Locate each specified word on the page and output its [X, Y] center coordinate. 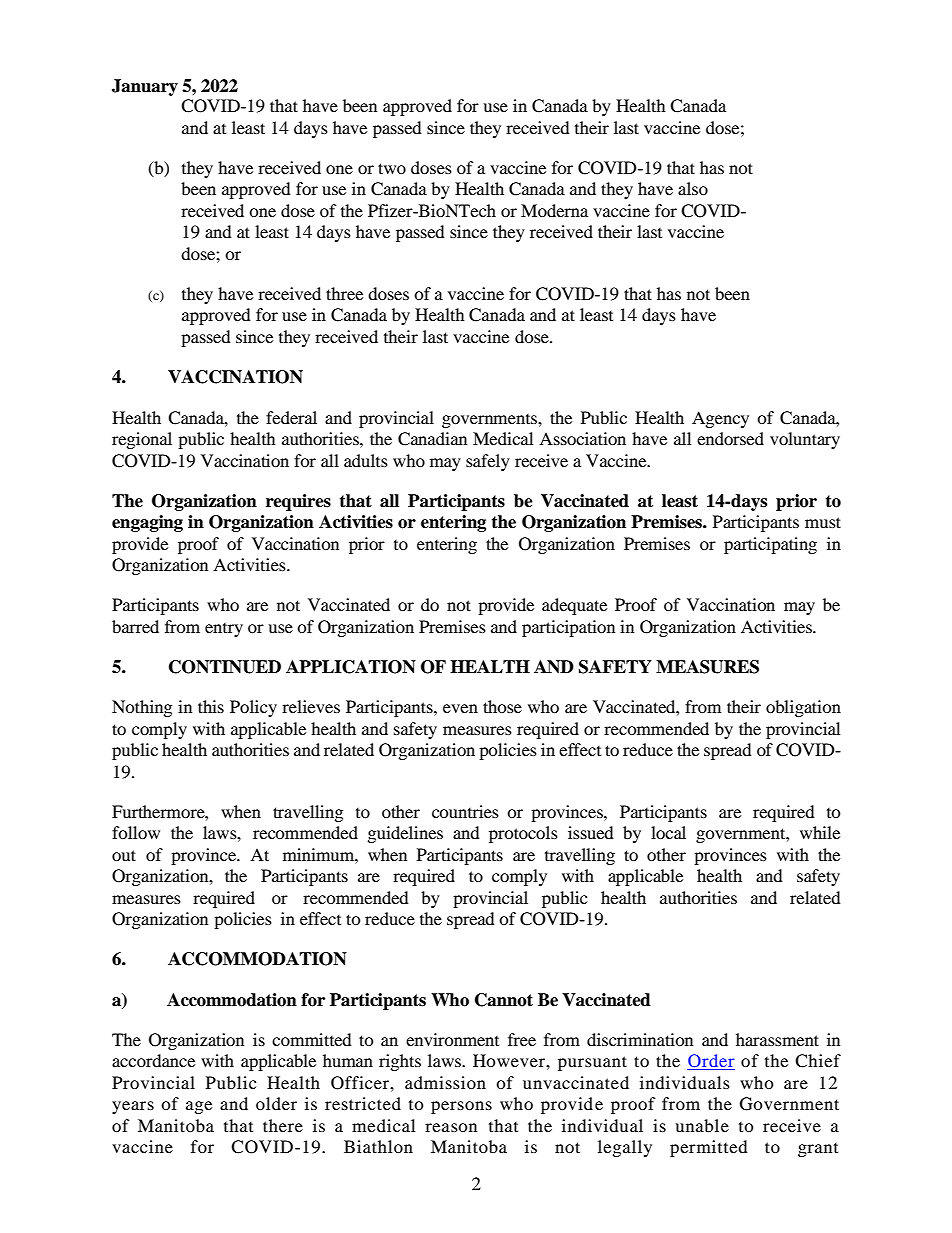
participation [568, 628]
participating [770, 545]
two [392, 168]
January [145, 87]
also [693, 188]
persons [461, 1107]
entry [224, 630]
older [276, 1103]
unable [702, 1125]
